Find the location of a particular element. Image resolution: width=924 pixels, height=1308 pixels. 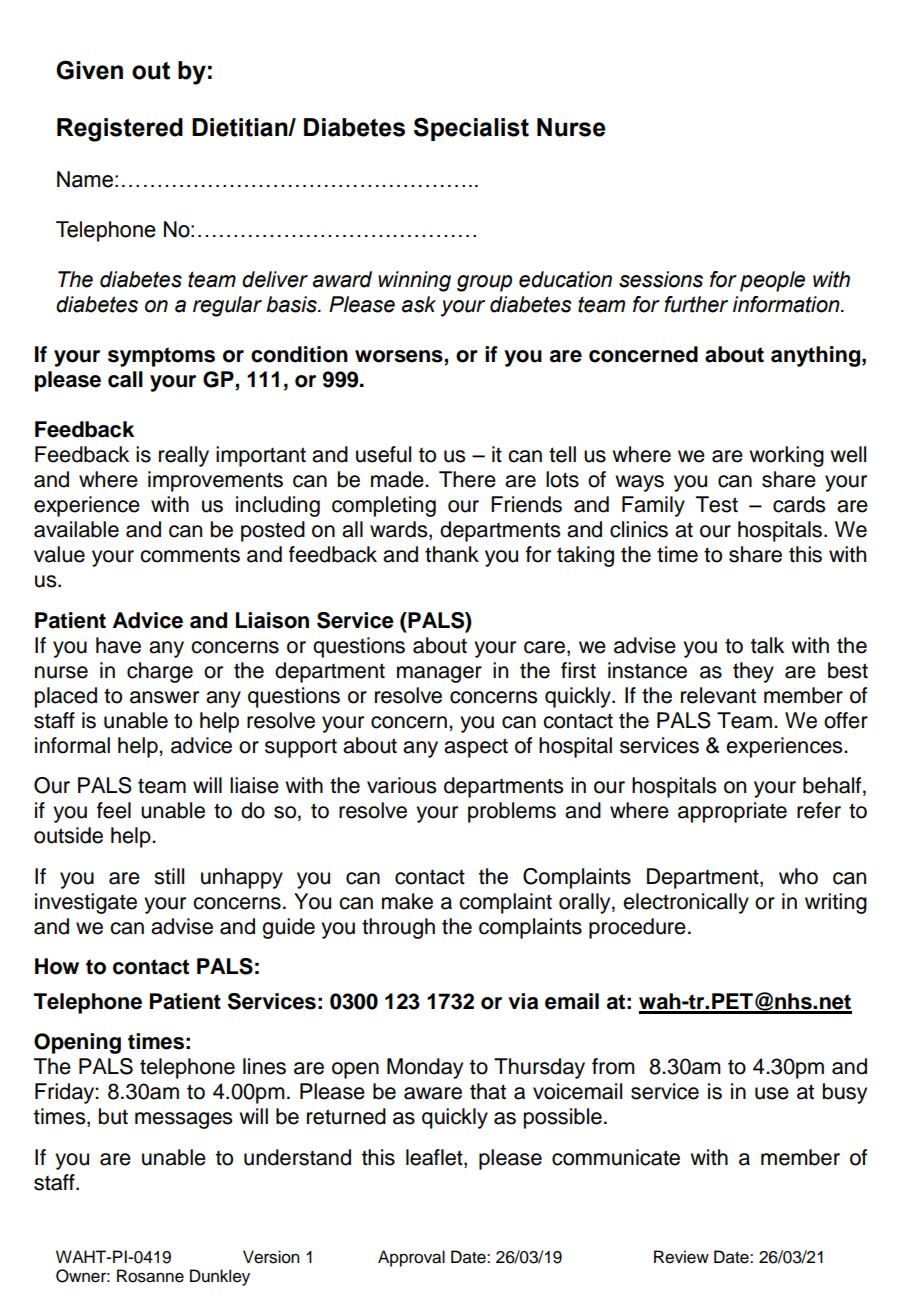

Specialist is located at coordinates (471, 129).
